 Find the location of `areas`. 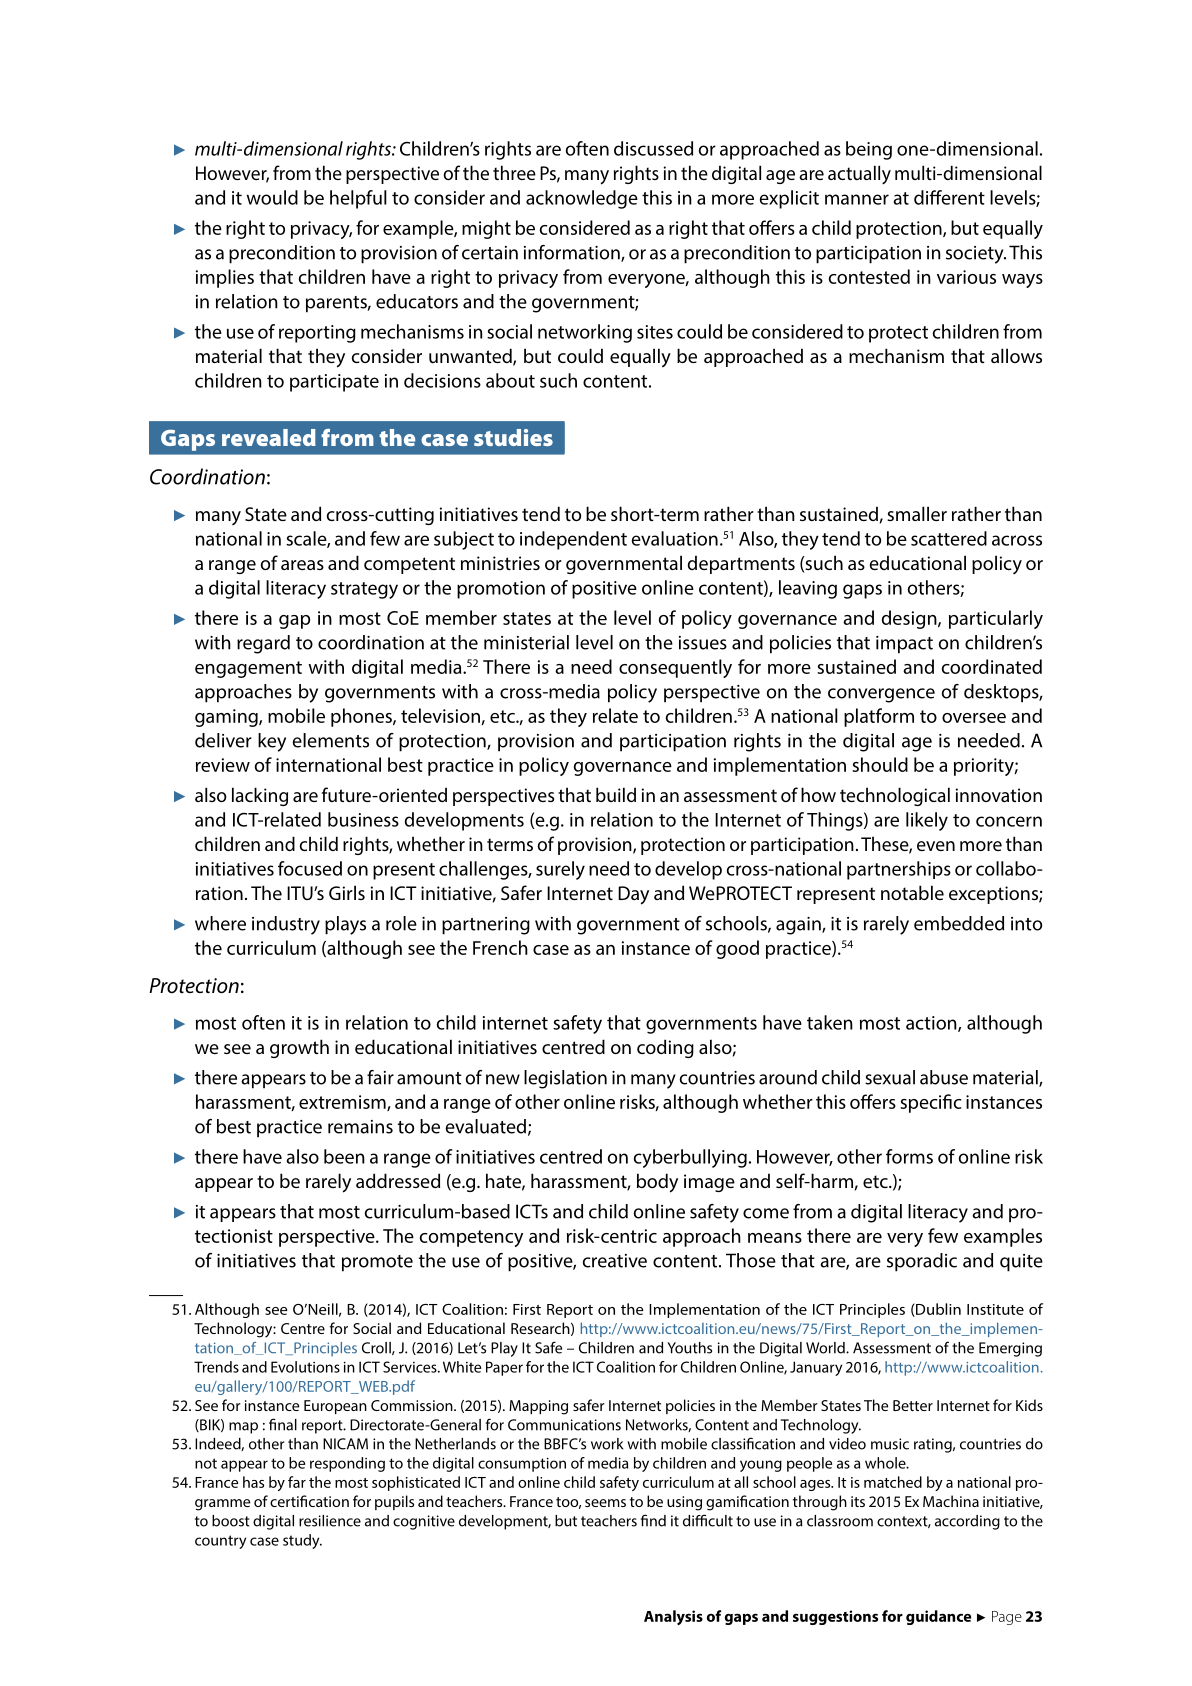

areas is located at coordinates (302, 565).
